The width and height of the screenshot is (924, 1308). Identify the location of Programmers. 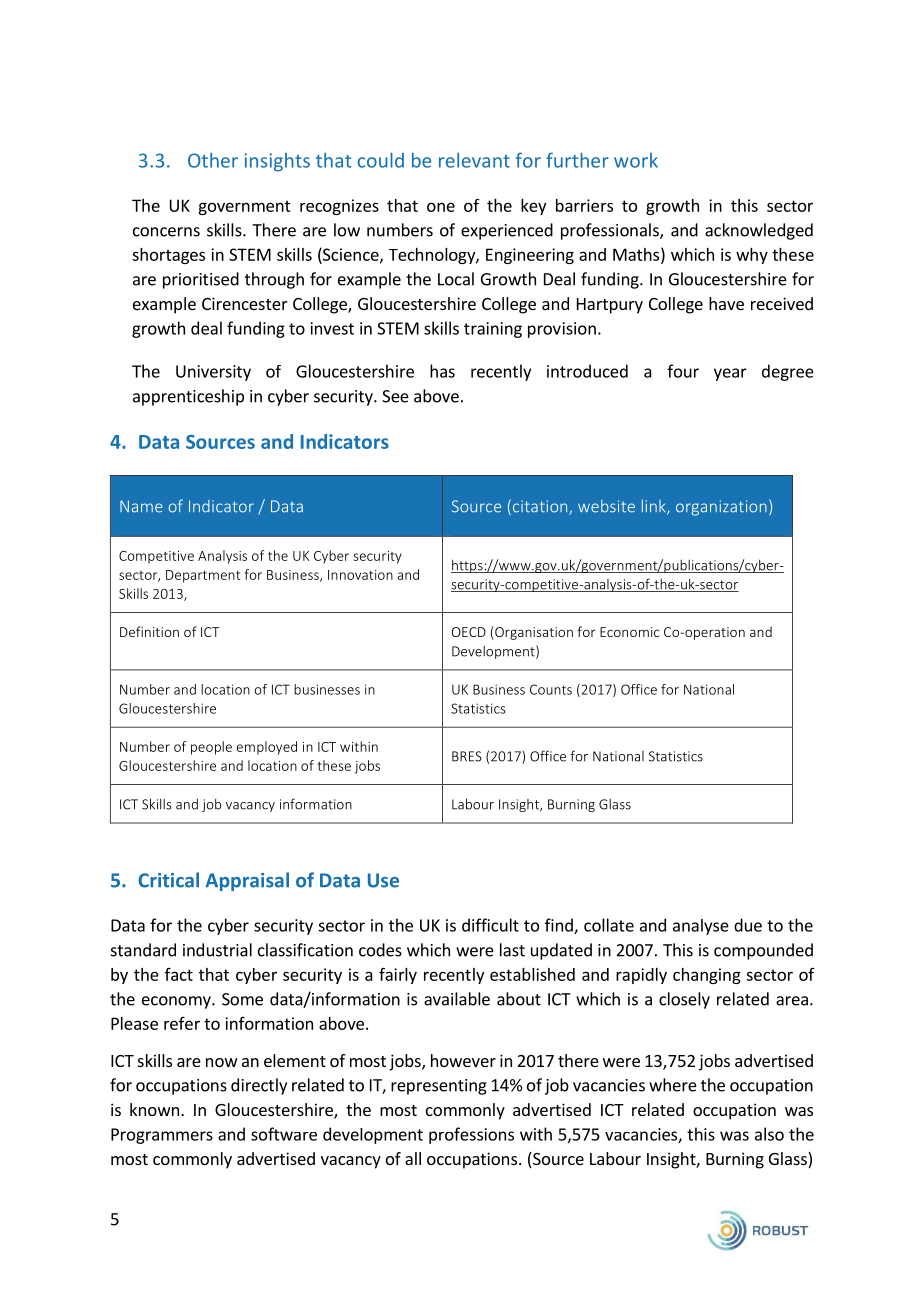
(162, 1136).
